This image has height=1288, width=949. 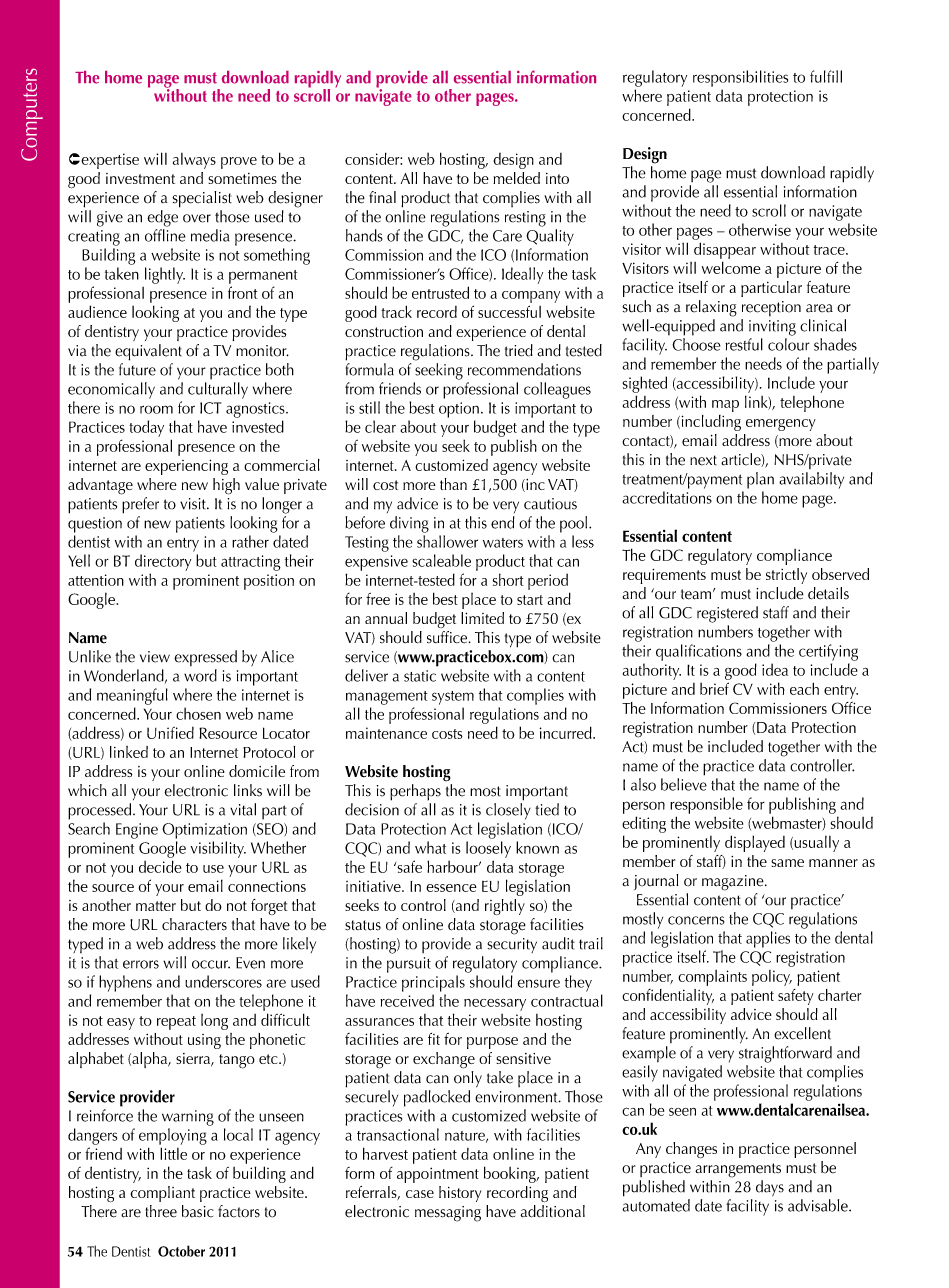 I want to click on view, so click(x=155, y=657).
